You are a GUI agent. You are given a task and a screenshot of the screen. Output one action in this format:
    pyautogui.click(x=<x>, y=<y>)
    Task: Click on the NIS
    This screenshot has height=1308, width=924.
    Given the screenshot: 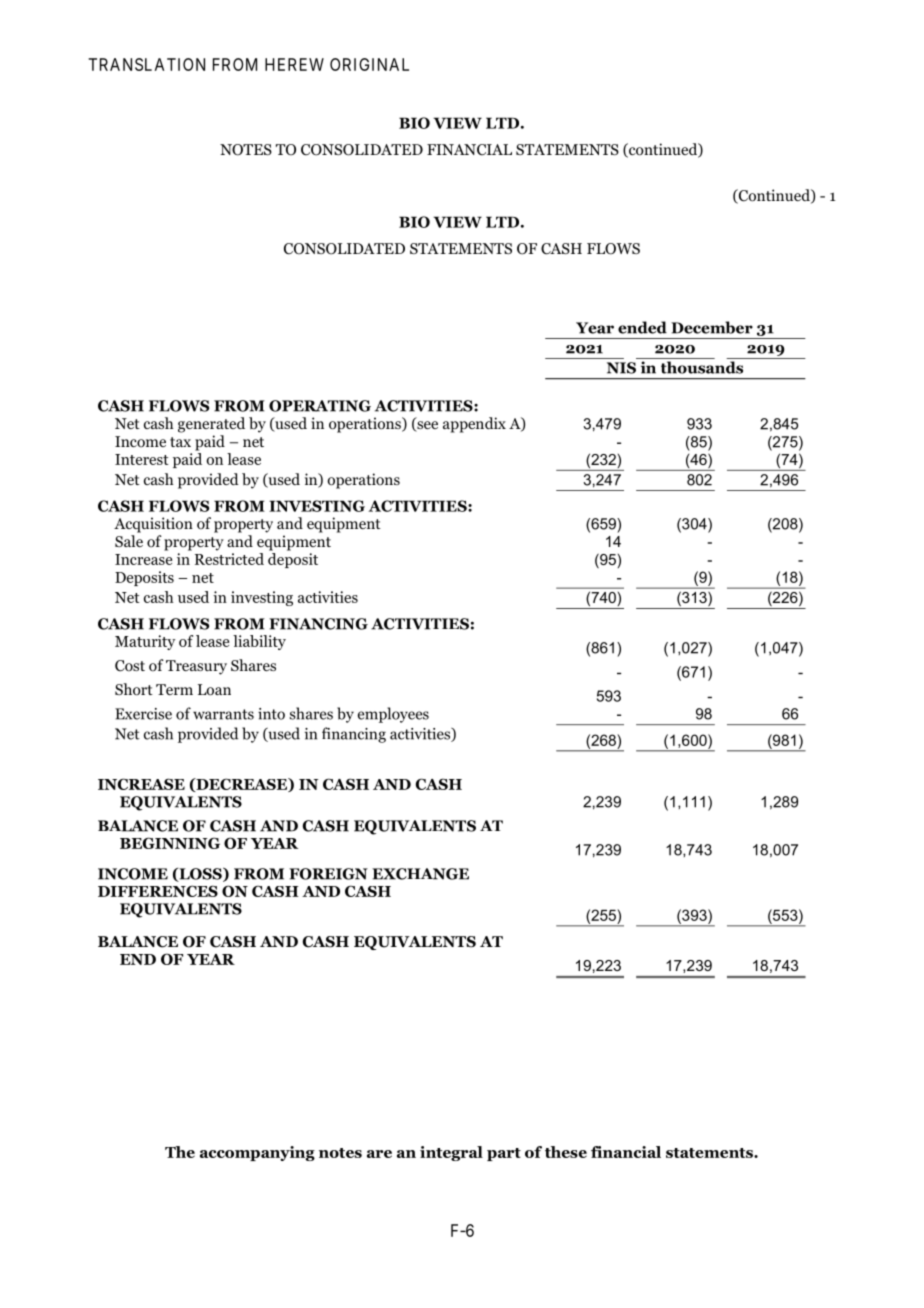 What is the action you would take?
    pyautogui.click(x=621, y=368)
